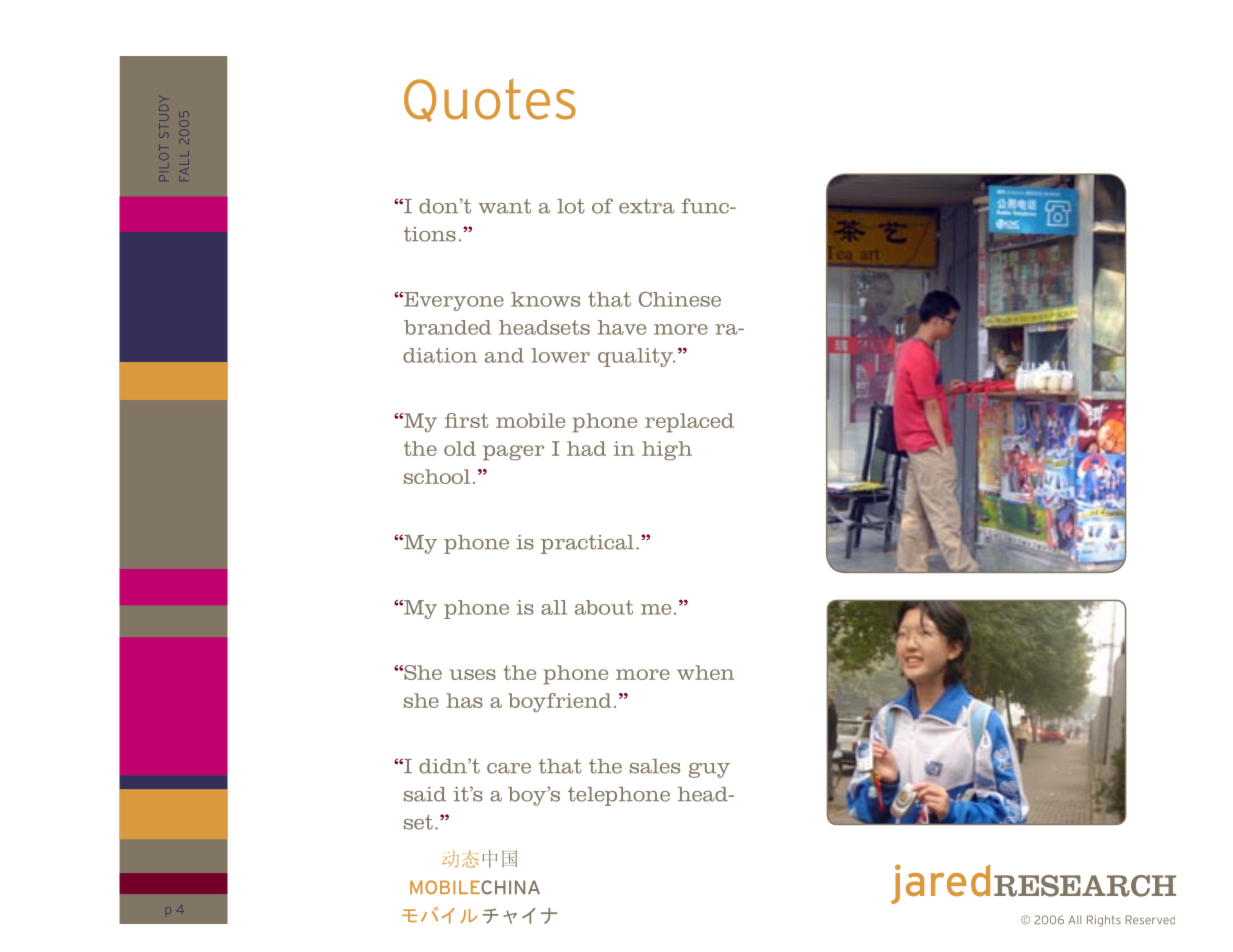  Describe the element at coordinates (490, 100) in the image. I see `Quotes` at that location.
